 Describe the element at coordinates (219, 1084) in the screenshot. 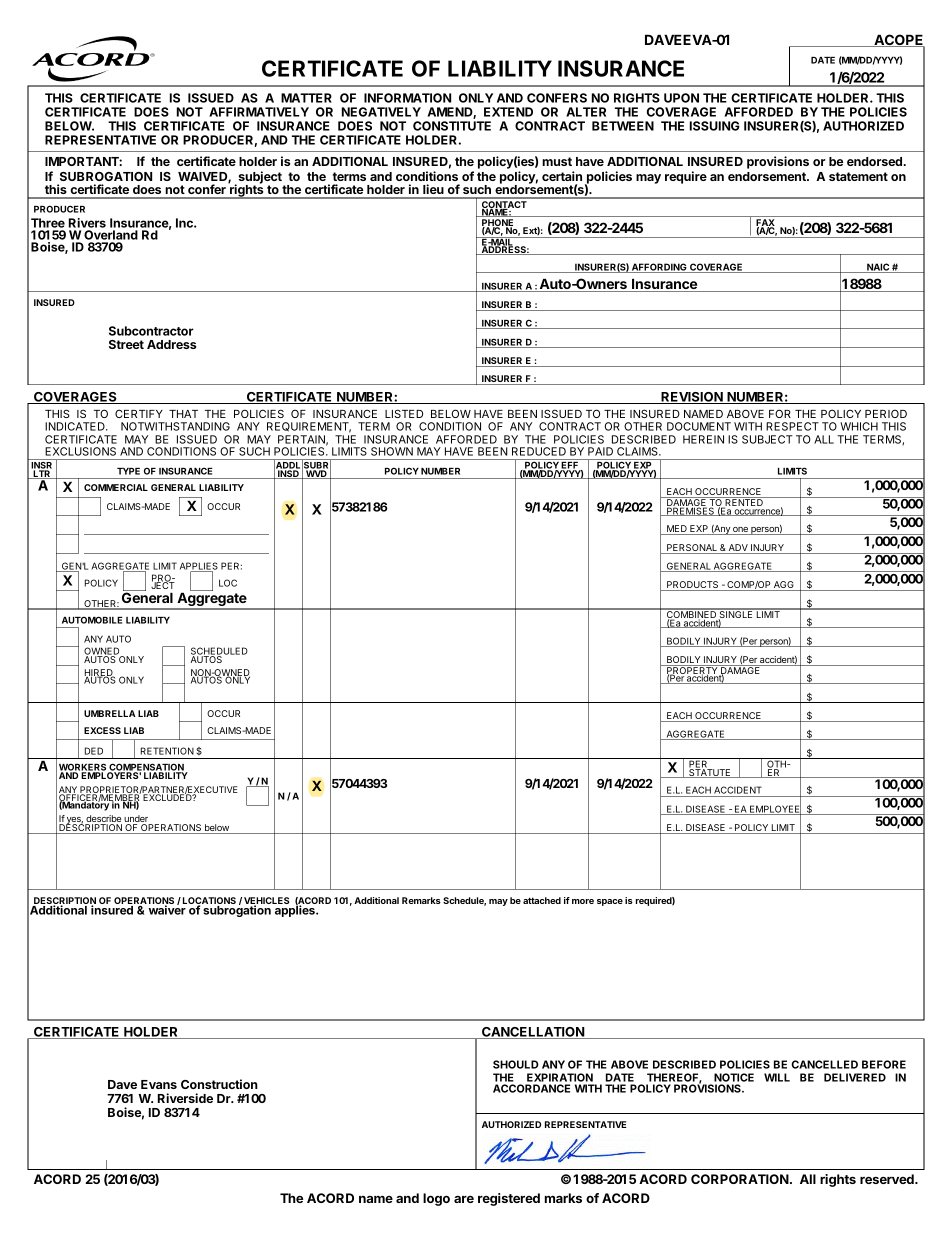

I see `Construction` at that location.
